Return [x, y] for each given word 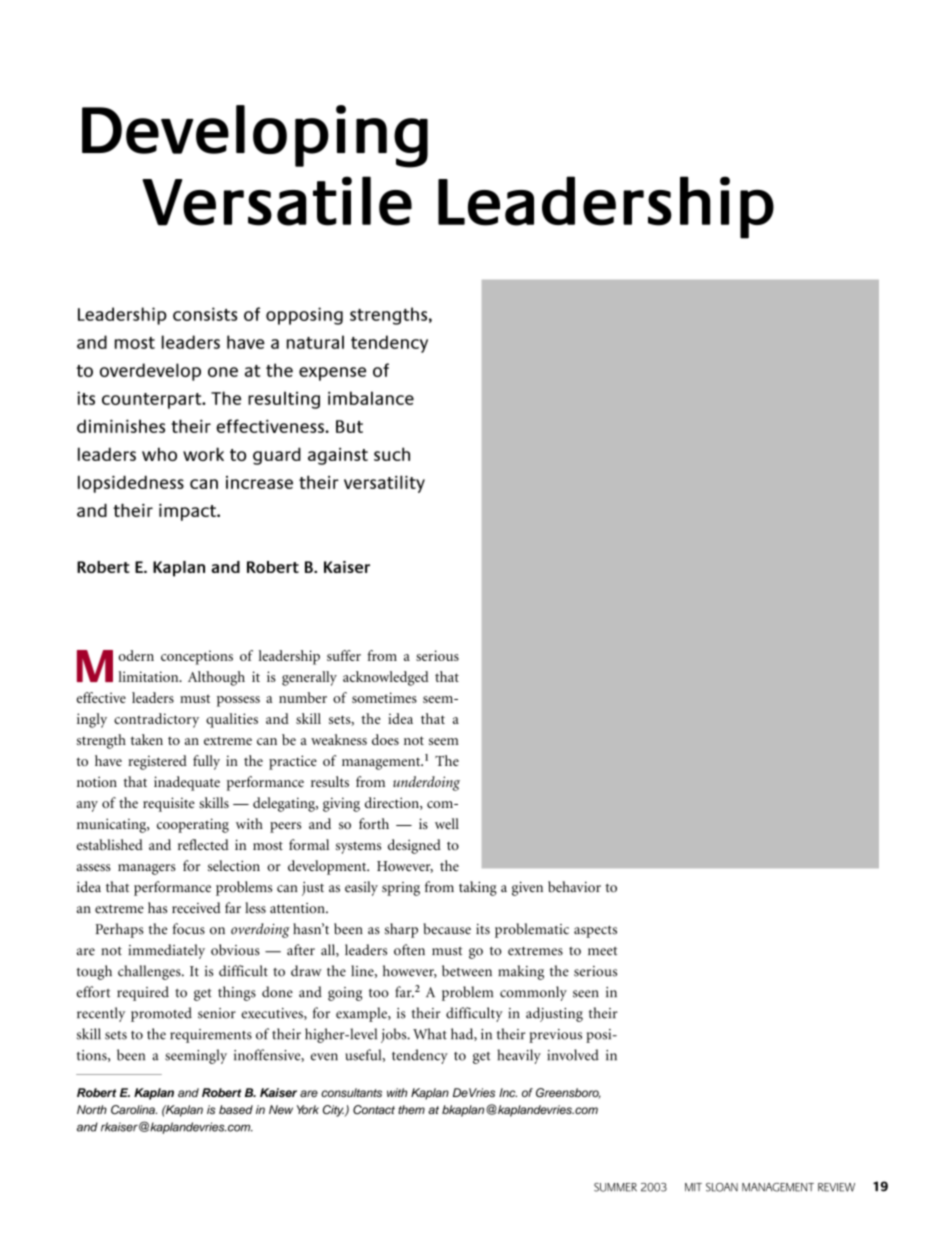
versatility [384, 484]
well [447, 823]
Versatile [277, 201]
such [392, 454]
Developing [255, 136]
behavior [574, 887]
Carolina [134, 1110]
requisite [169, 804]
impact [188, 512]
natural [315, 342]
